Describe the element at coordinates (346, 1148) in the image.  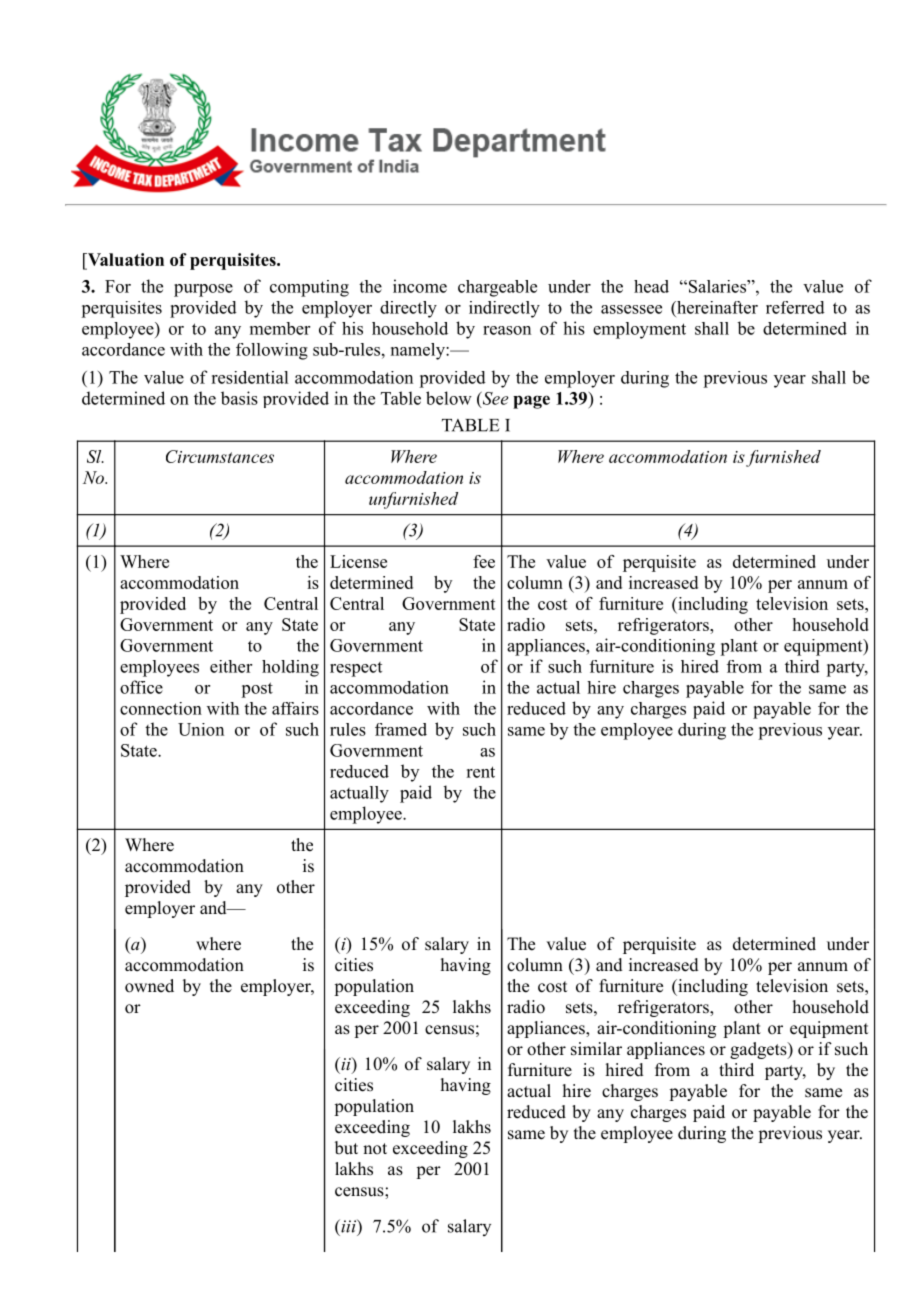
I see `but` at that location.
